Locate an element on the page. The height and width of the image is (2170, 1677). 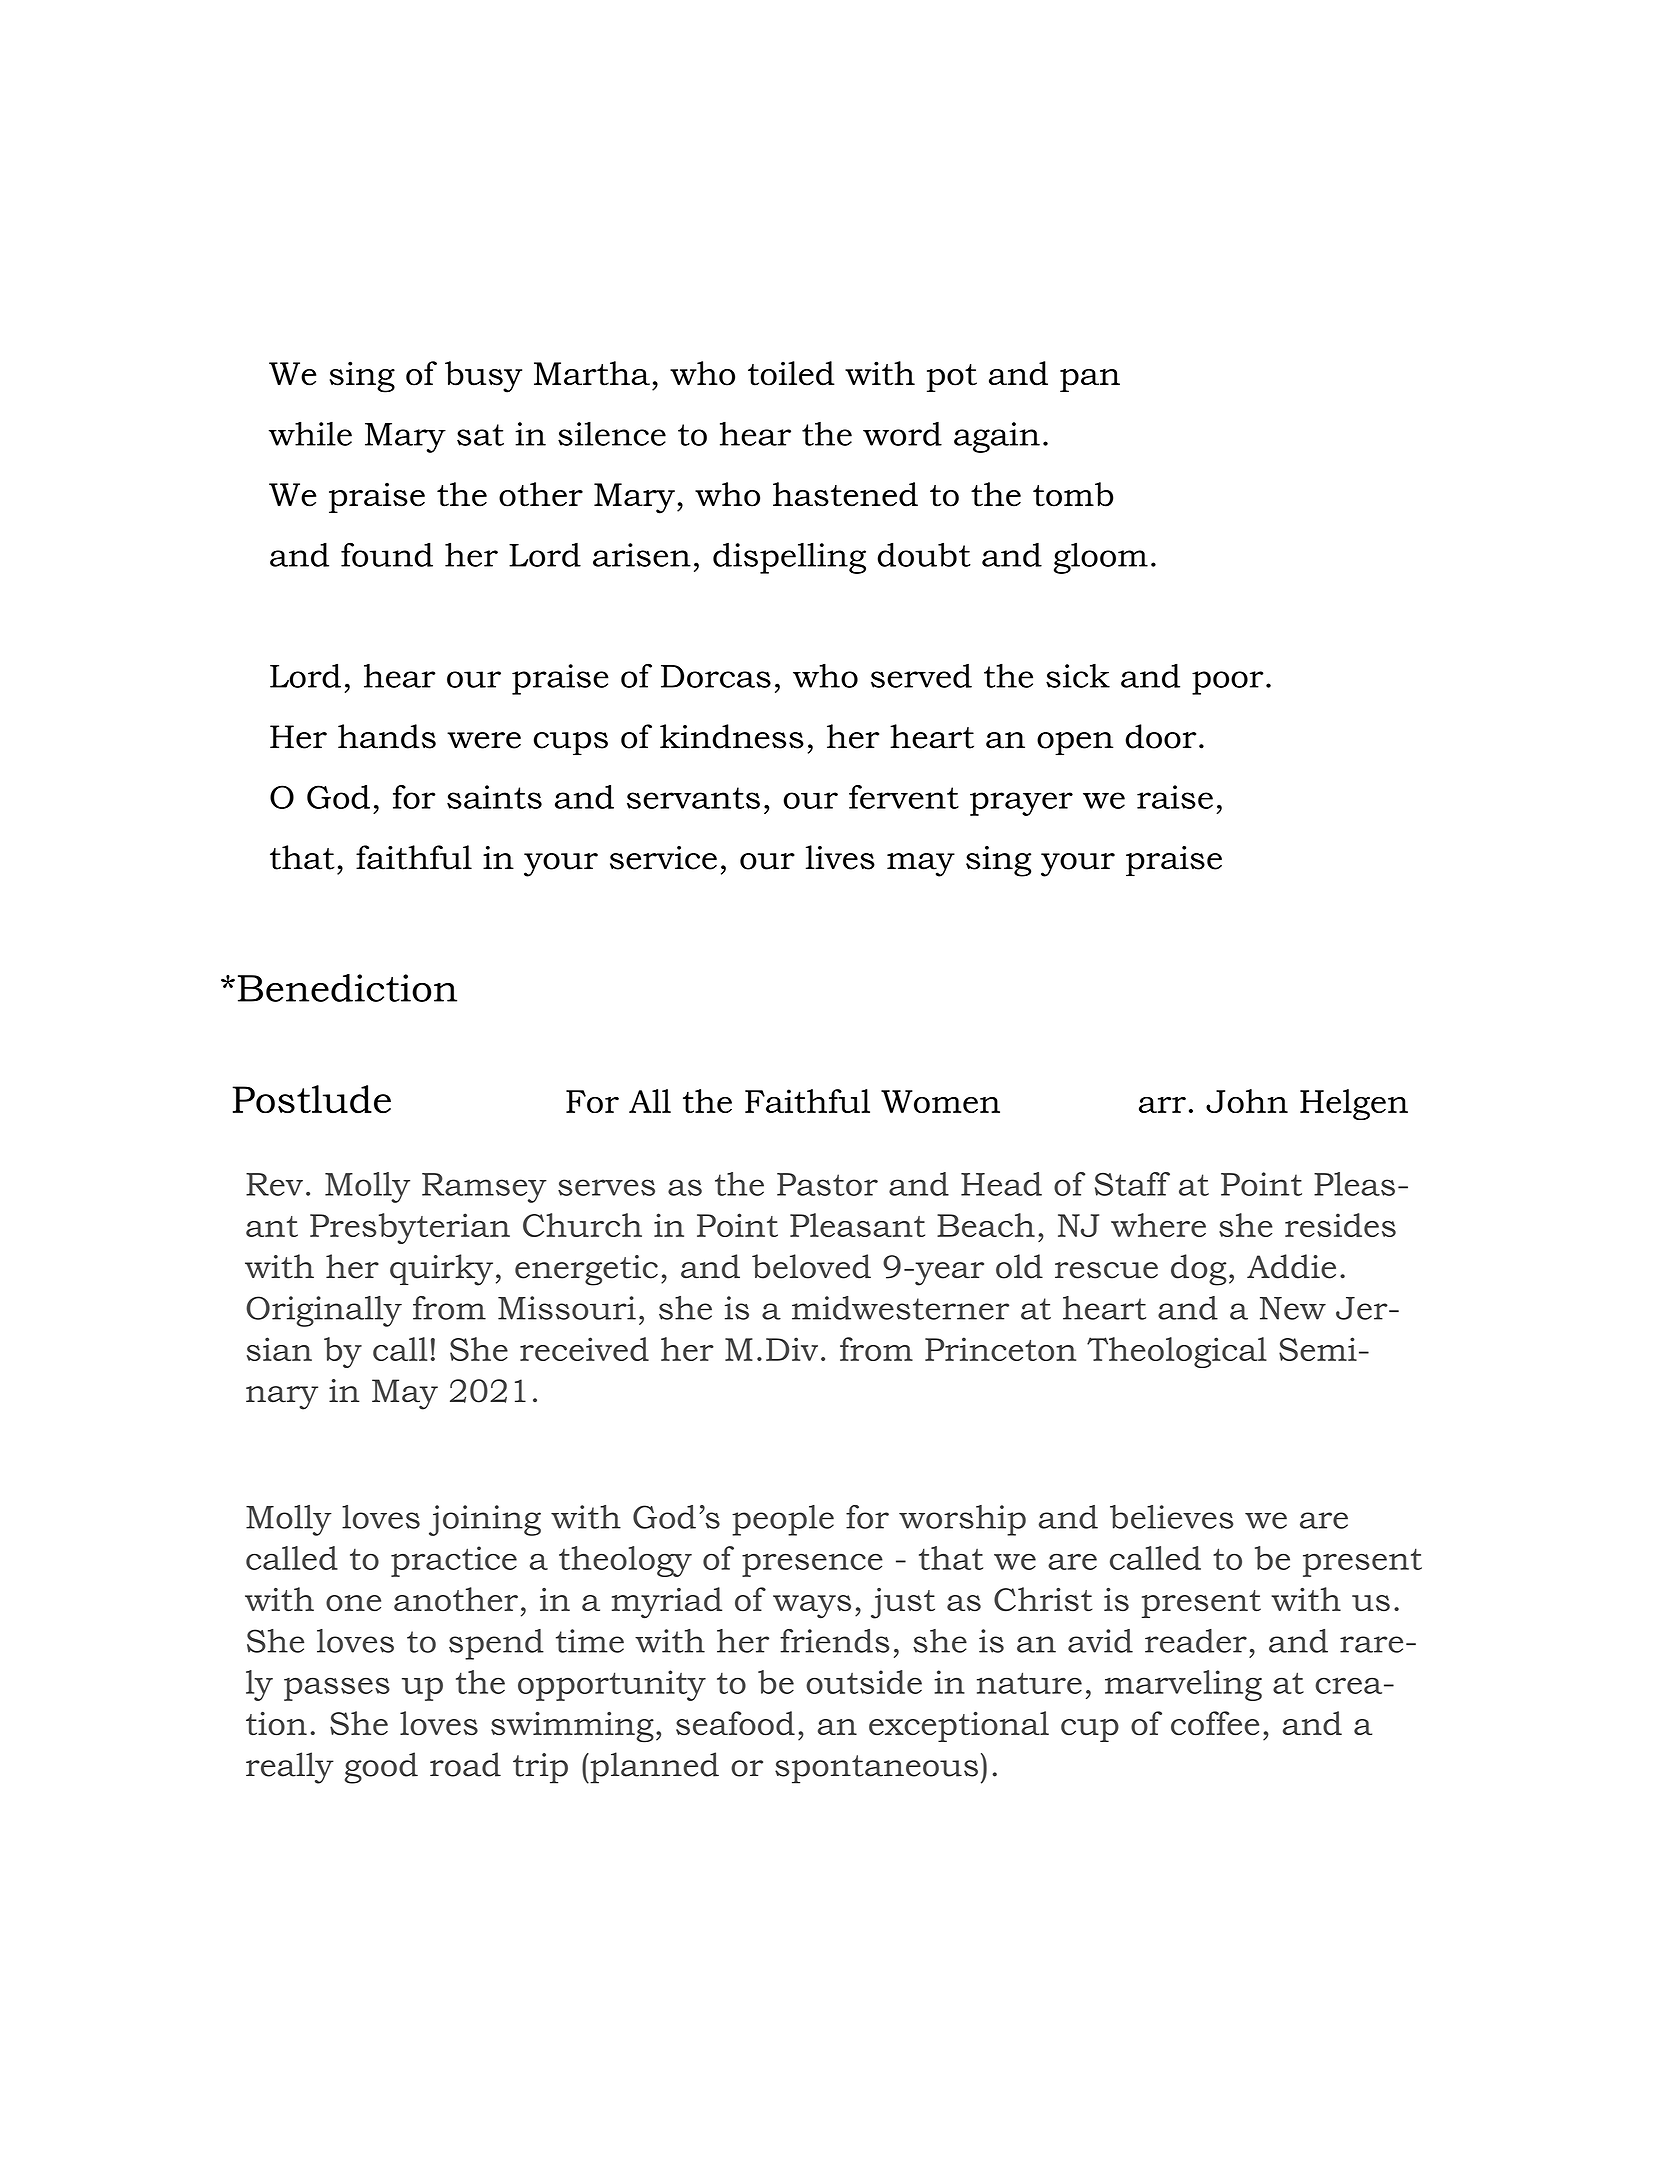
pan is located at coordinates (1090, 380).
